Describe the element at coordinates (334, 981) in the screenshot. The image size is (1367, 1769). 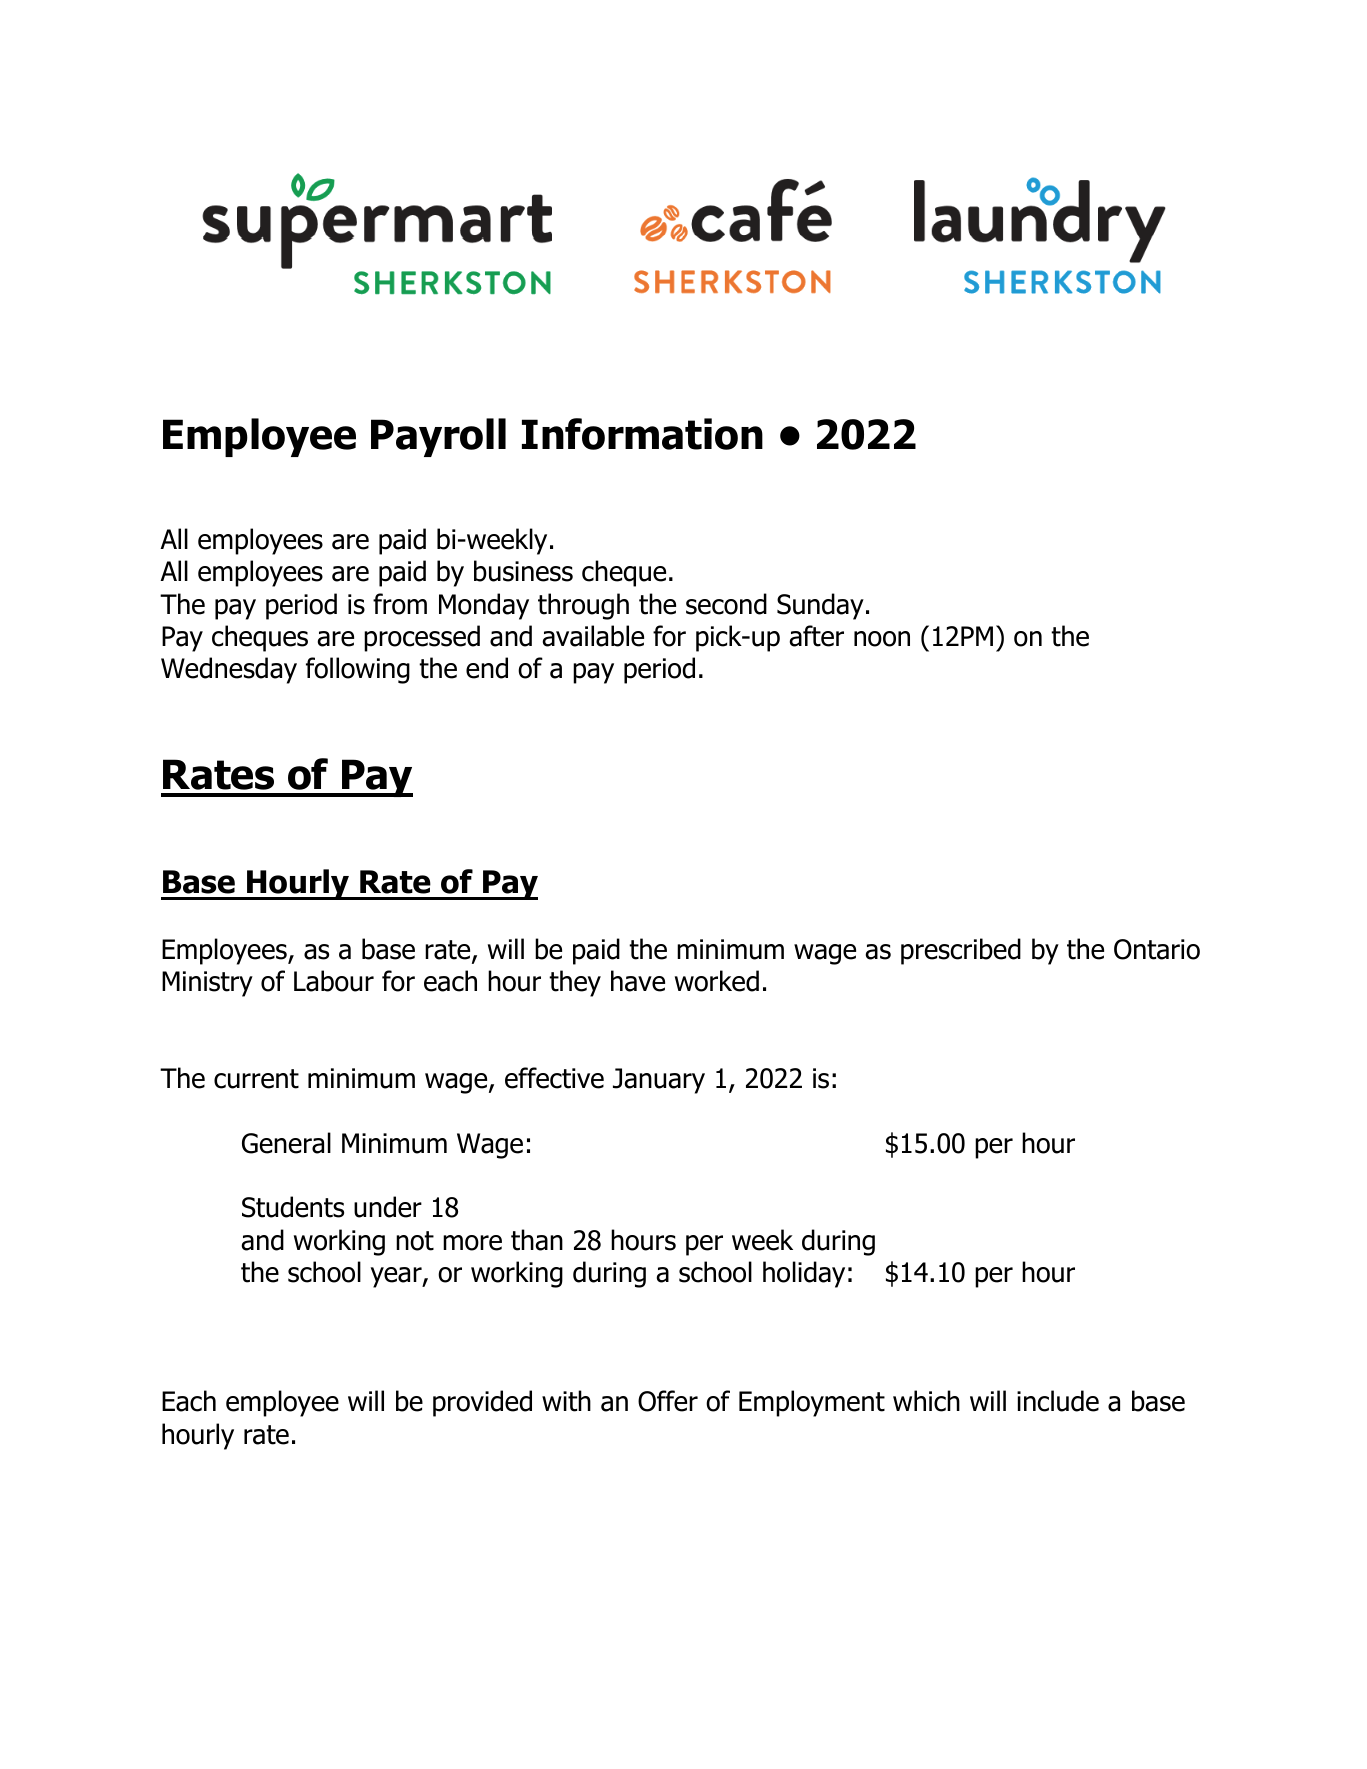
I see `Labour` at that location.
